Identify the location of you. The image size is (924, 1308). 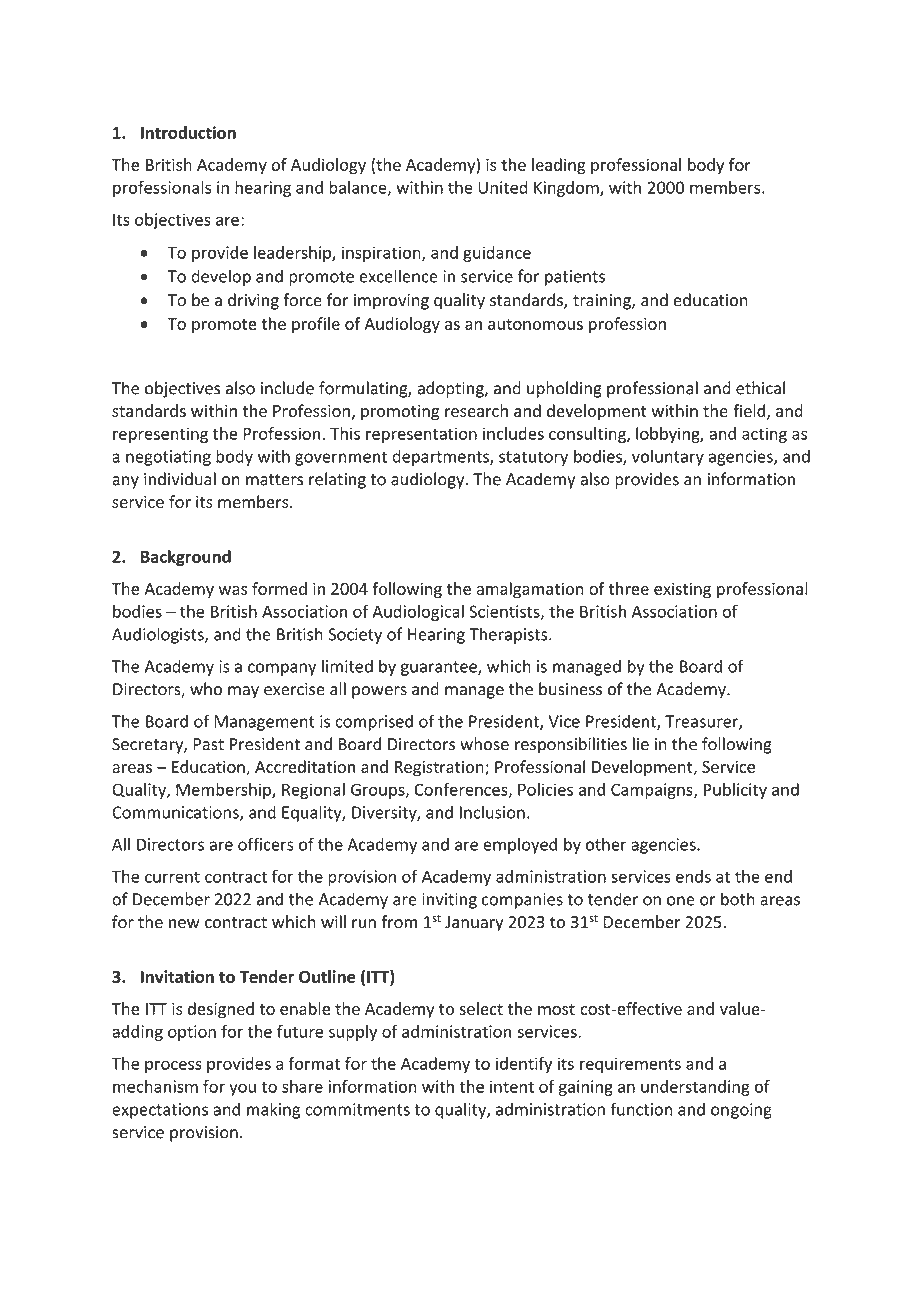
(242, 1089).
